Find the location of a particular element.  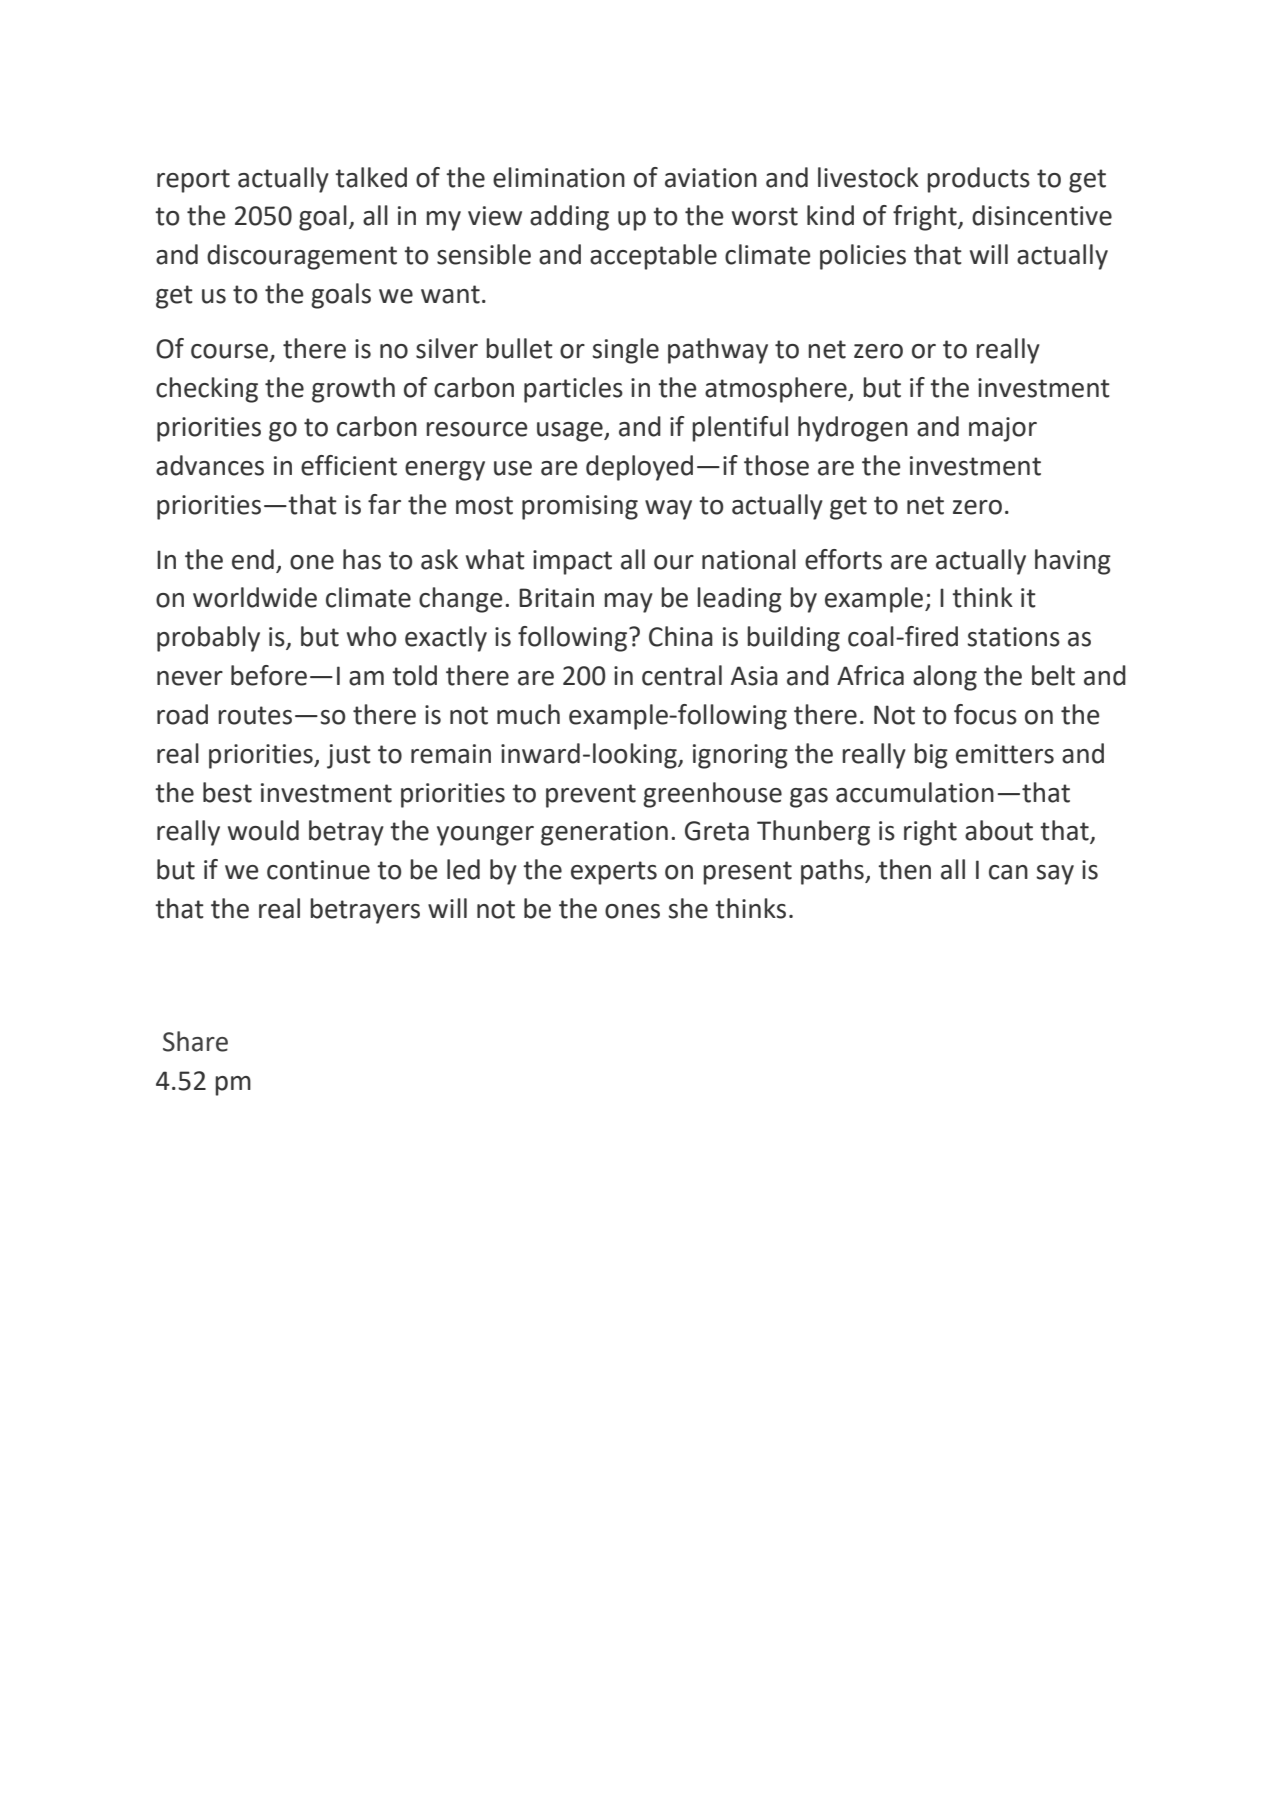

products is located at coordinates (978, 180).
